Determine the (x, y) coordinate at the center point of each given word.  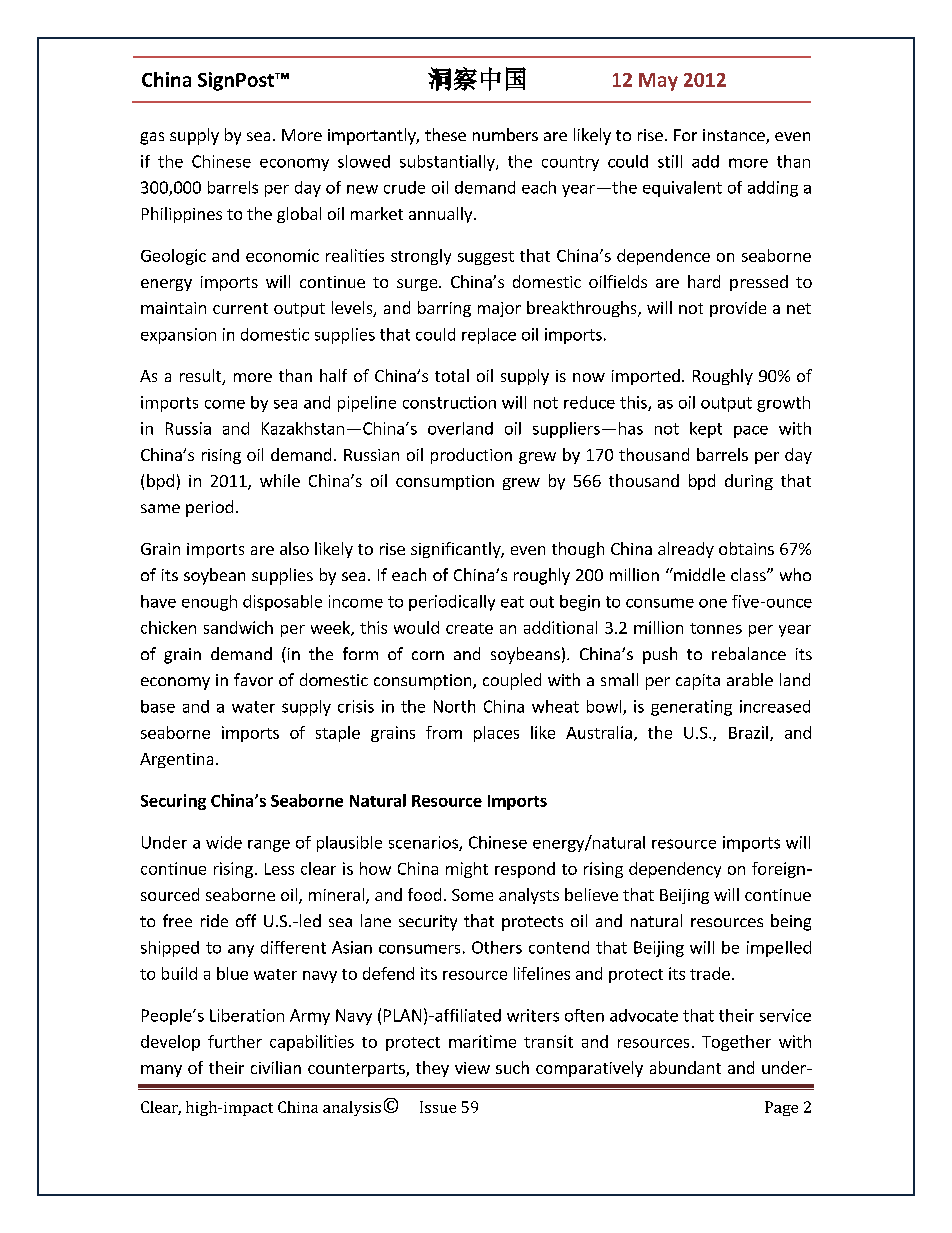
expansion (178, 336)
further (235, 1041)
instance (735, 136)
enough (209, 603)
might (467, 870)
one (713, 603)
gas (152, 138)
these (445, 134)
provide (738, 309)
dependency (675, 870)
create (469, 628)
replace (489, 336)
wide (224, 842)
